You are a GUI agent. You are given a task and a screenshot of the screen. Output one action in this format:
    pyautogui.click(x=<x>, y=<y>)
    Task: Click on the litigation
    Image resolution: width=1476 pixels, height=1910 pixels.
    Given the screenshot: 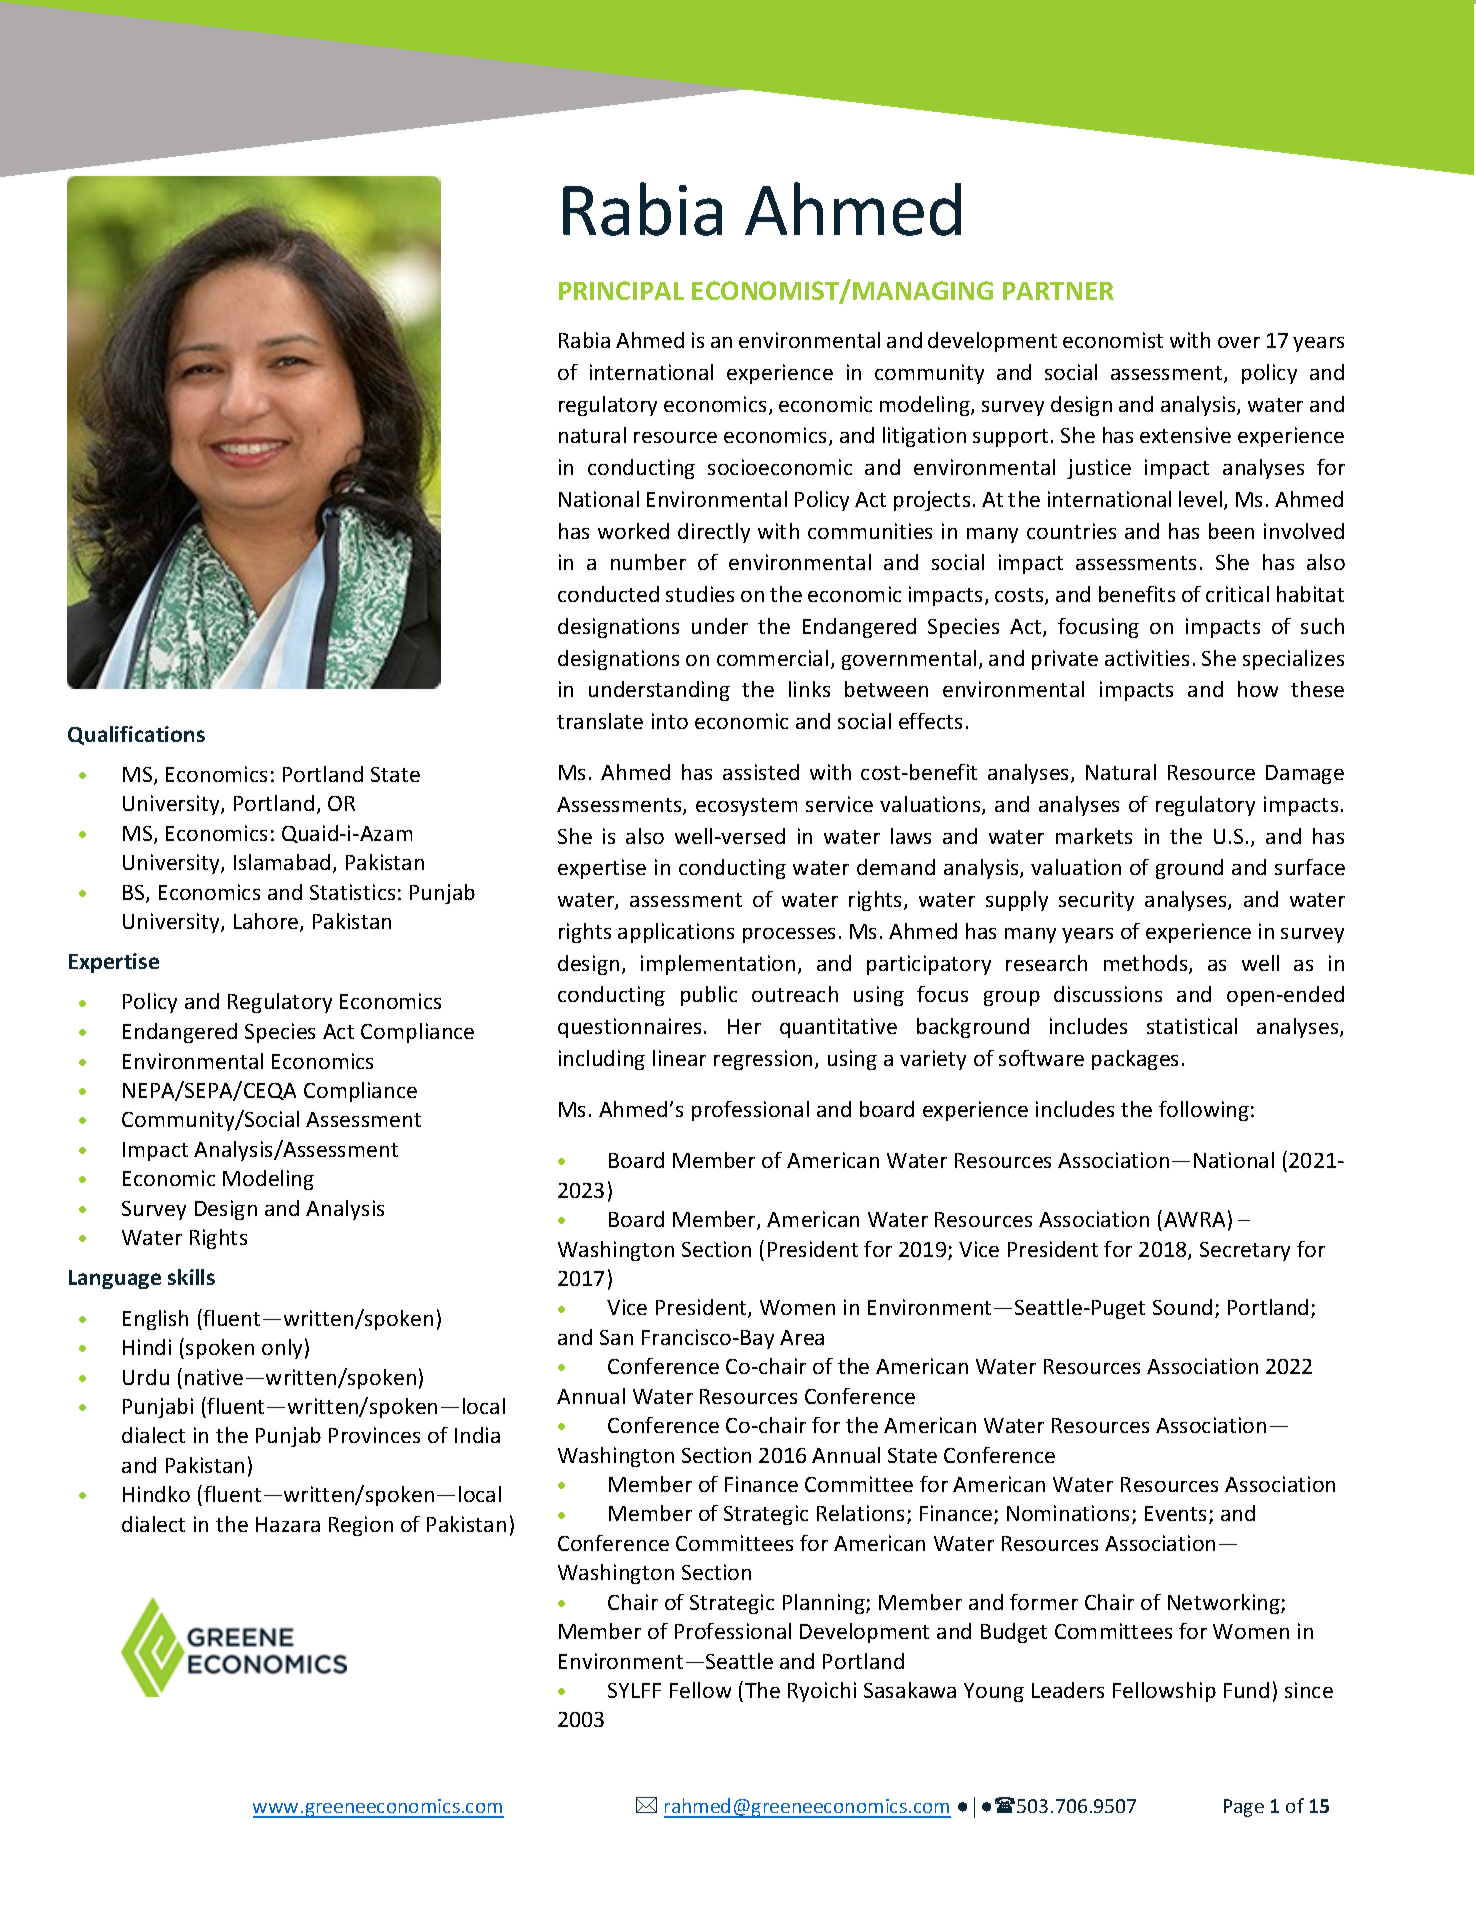 What is the action you would take?
    pyautogui.click(x=924, y=437)
